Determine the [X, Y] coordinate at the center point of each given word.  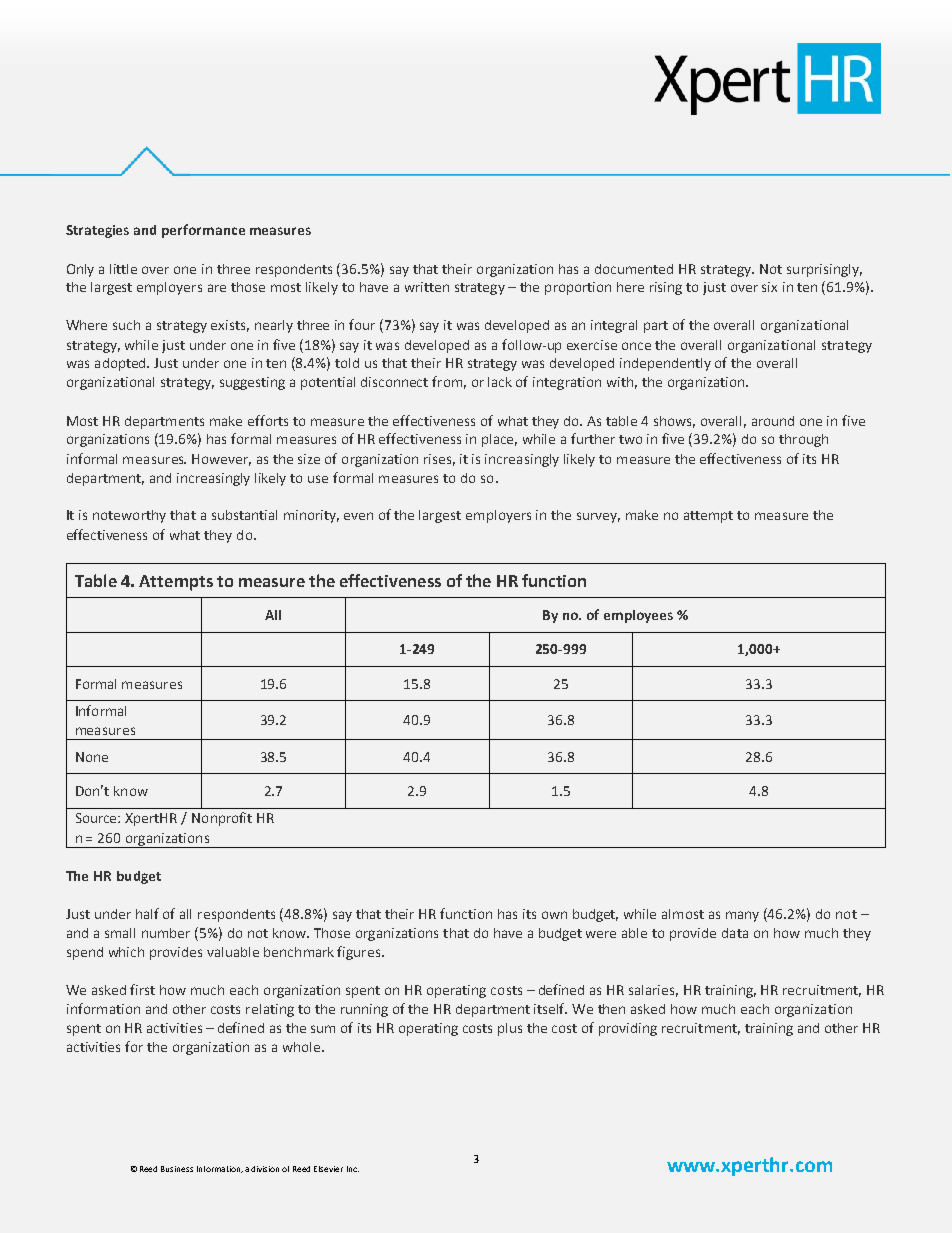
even [358, 516]
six [769, 287]
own [554, 915]
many [742, 916]
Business [177, 1169]
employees [638, 616]
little [123, 269]
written [427, 287]
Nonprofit [222, 819]
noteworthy [129, 516]
